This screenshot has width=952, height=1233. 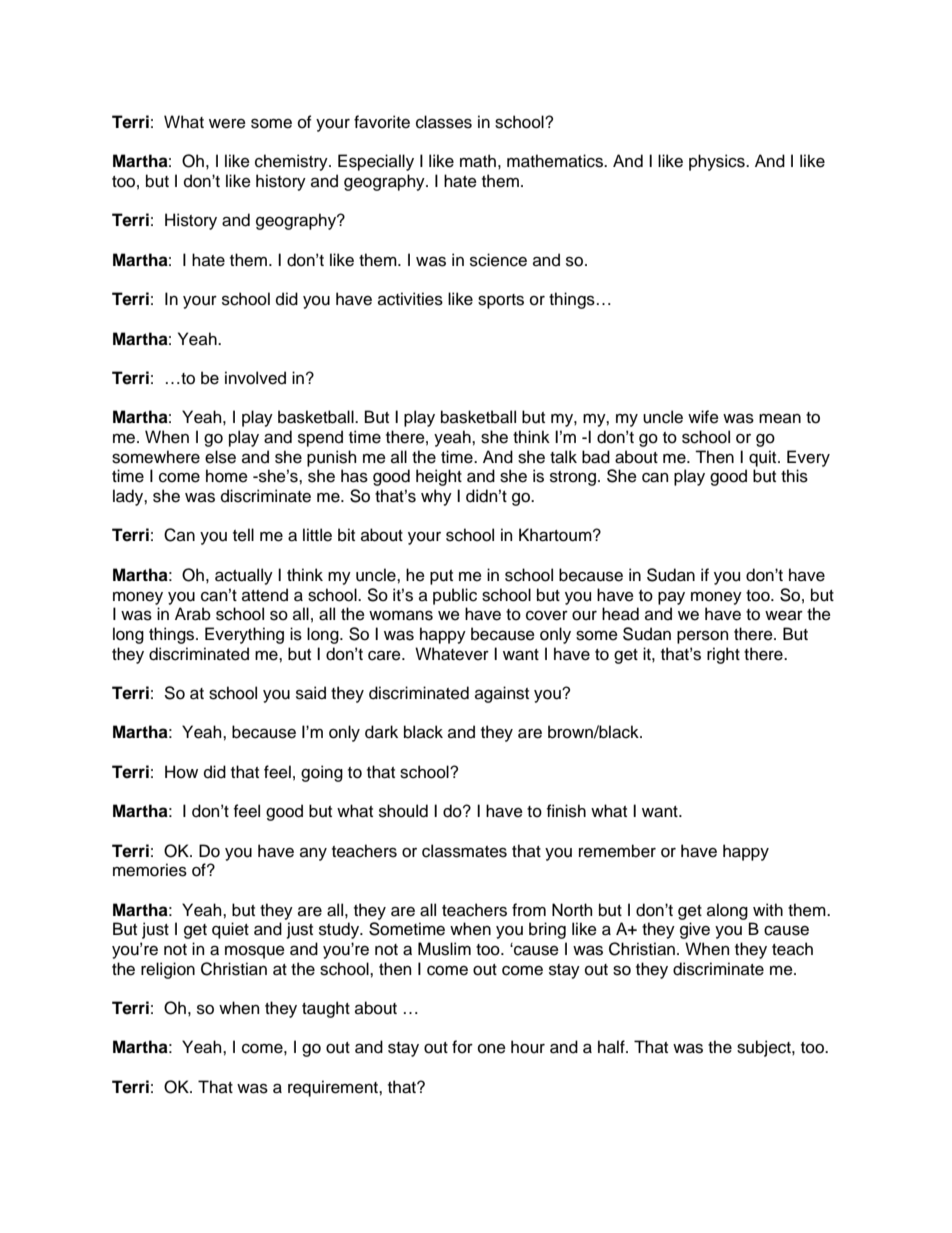 What do you see at coordinates (502, 694) in the screenshot?
I see `against` at bounding box center [502, 694].
